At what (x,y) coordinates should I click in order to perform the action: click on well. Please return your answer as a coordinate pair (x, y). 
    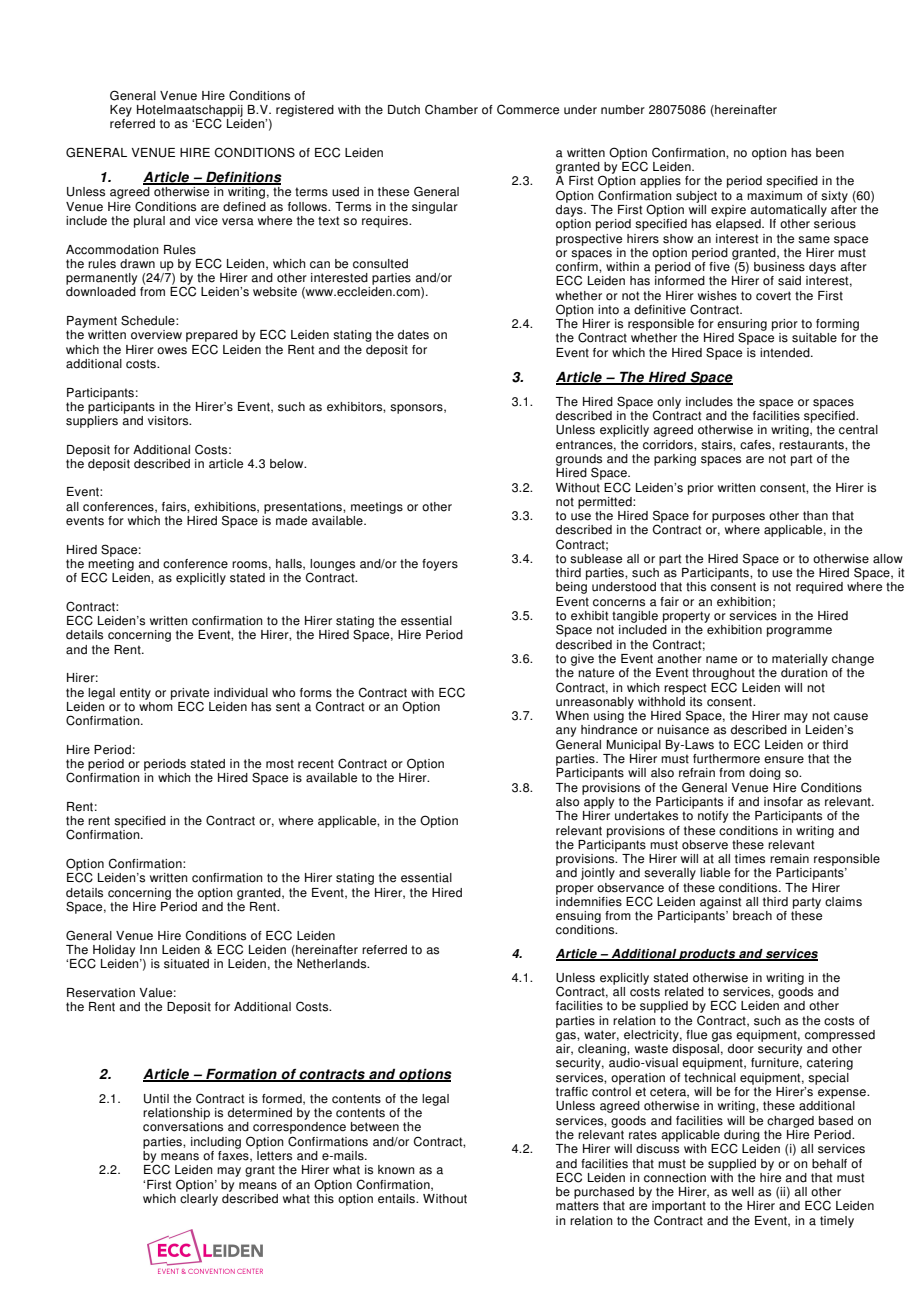
    Looking at the image, I should click on (743, 1192).
